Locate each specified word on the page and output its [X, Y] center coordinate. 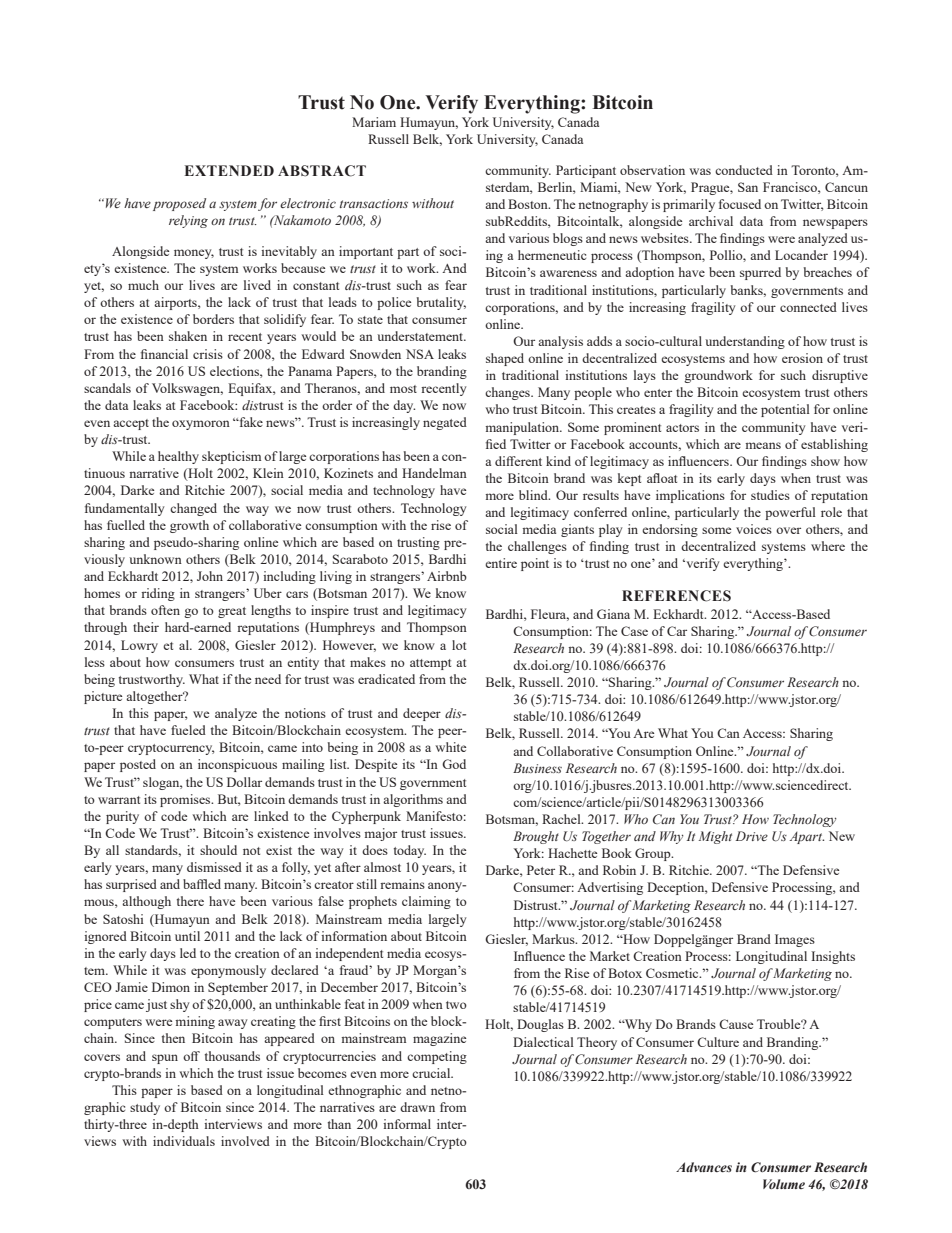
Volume [784, 1184]
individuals [184, 1141]
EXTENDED [229, 170]
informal [407, 1124]
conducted [744, 170]
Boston [529, 204]
